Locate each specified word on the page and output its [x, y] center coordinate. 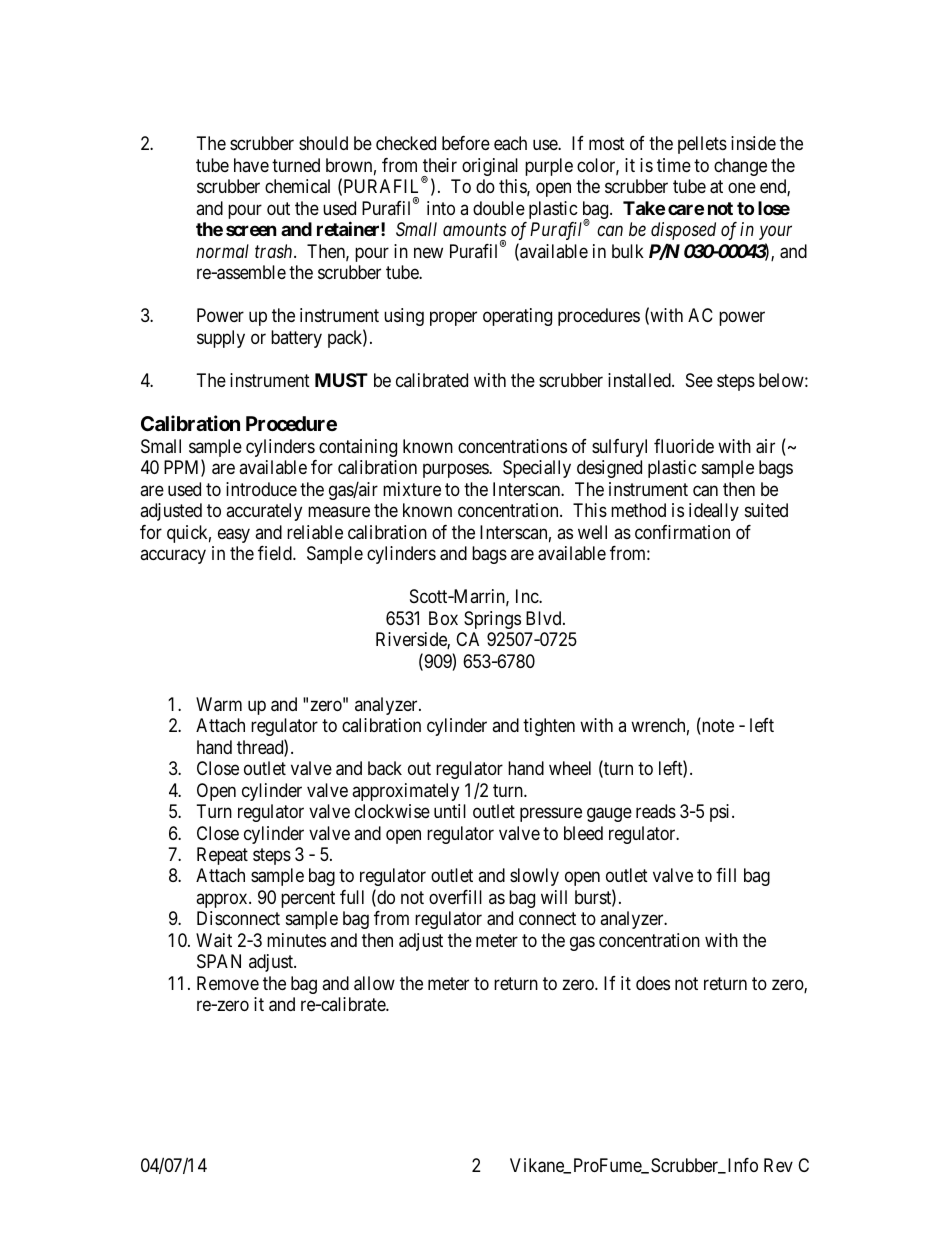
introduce [261, 489]
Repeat [222, 856]
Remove [228, 983]
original [490, 167]
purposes [456, 471]
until [450, 811]
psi [721, 813]
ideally [714, 512]
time [674, 165]
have [251, 165]
